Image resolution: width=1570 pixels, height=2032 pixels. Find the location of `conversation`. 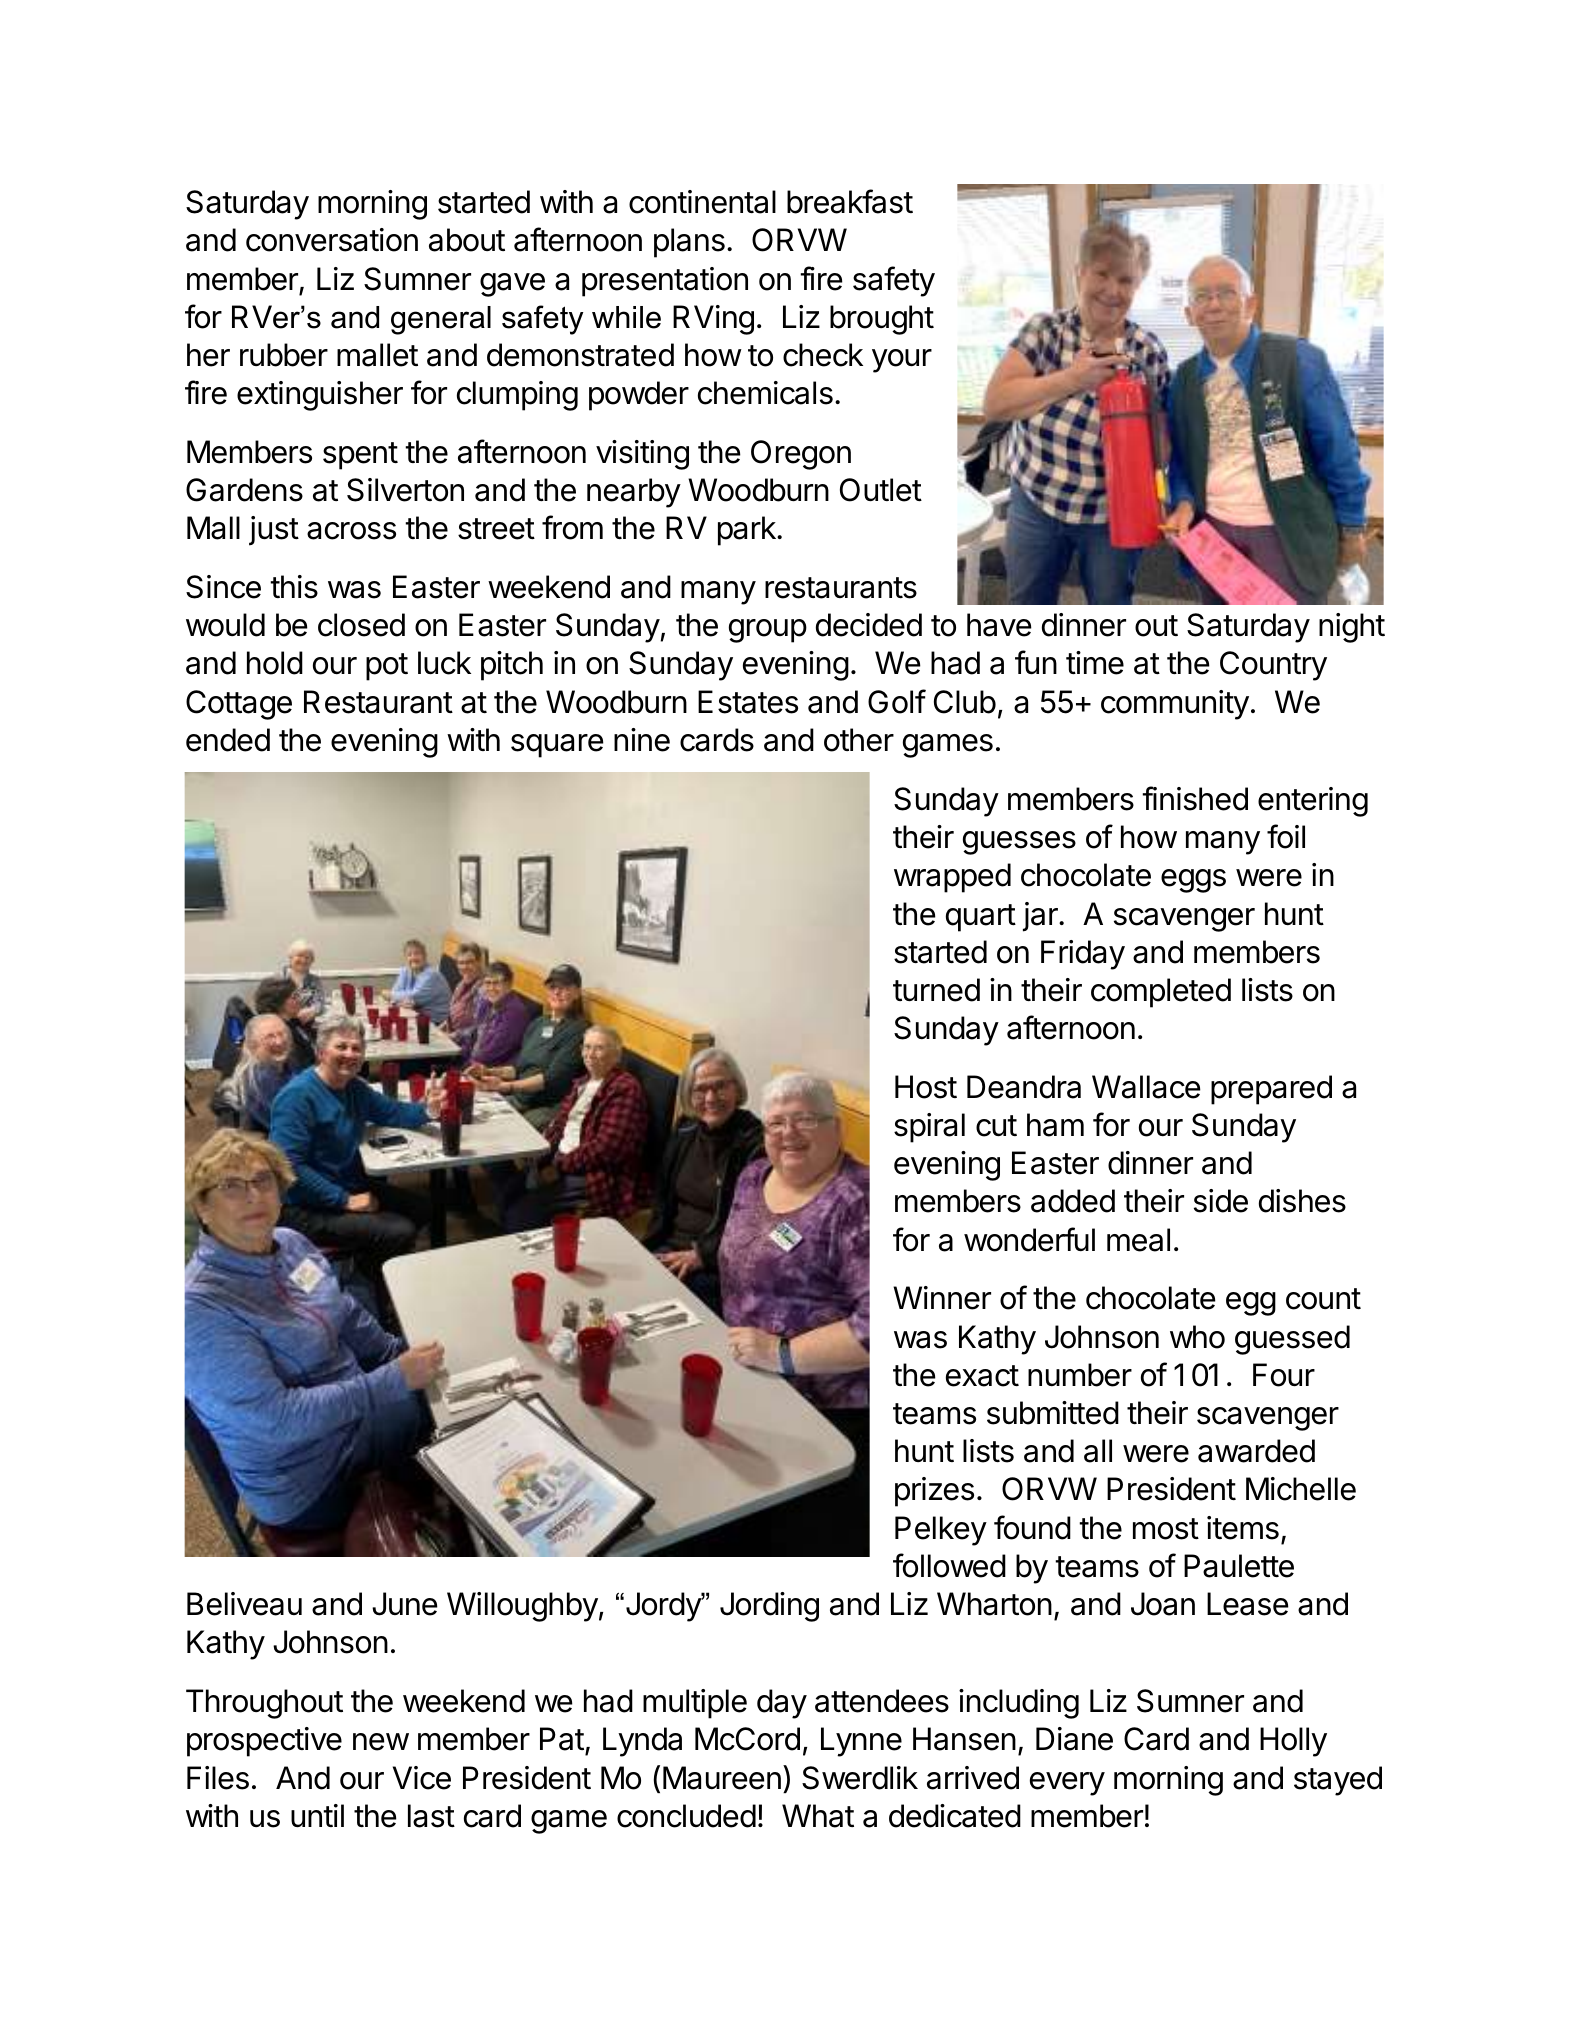

conversation is located at coordinates (332, 240).
